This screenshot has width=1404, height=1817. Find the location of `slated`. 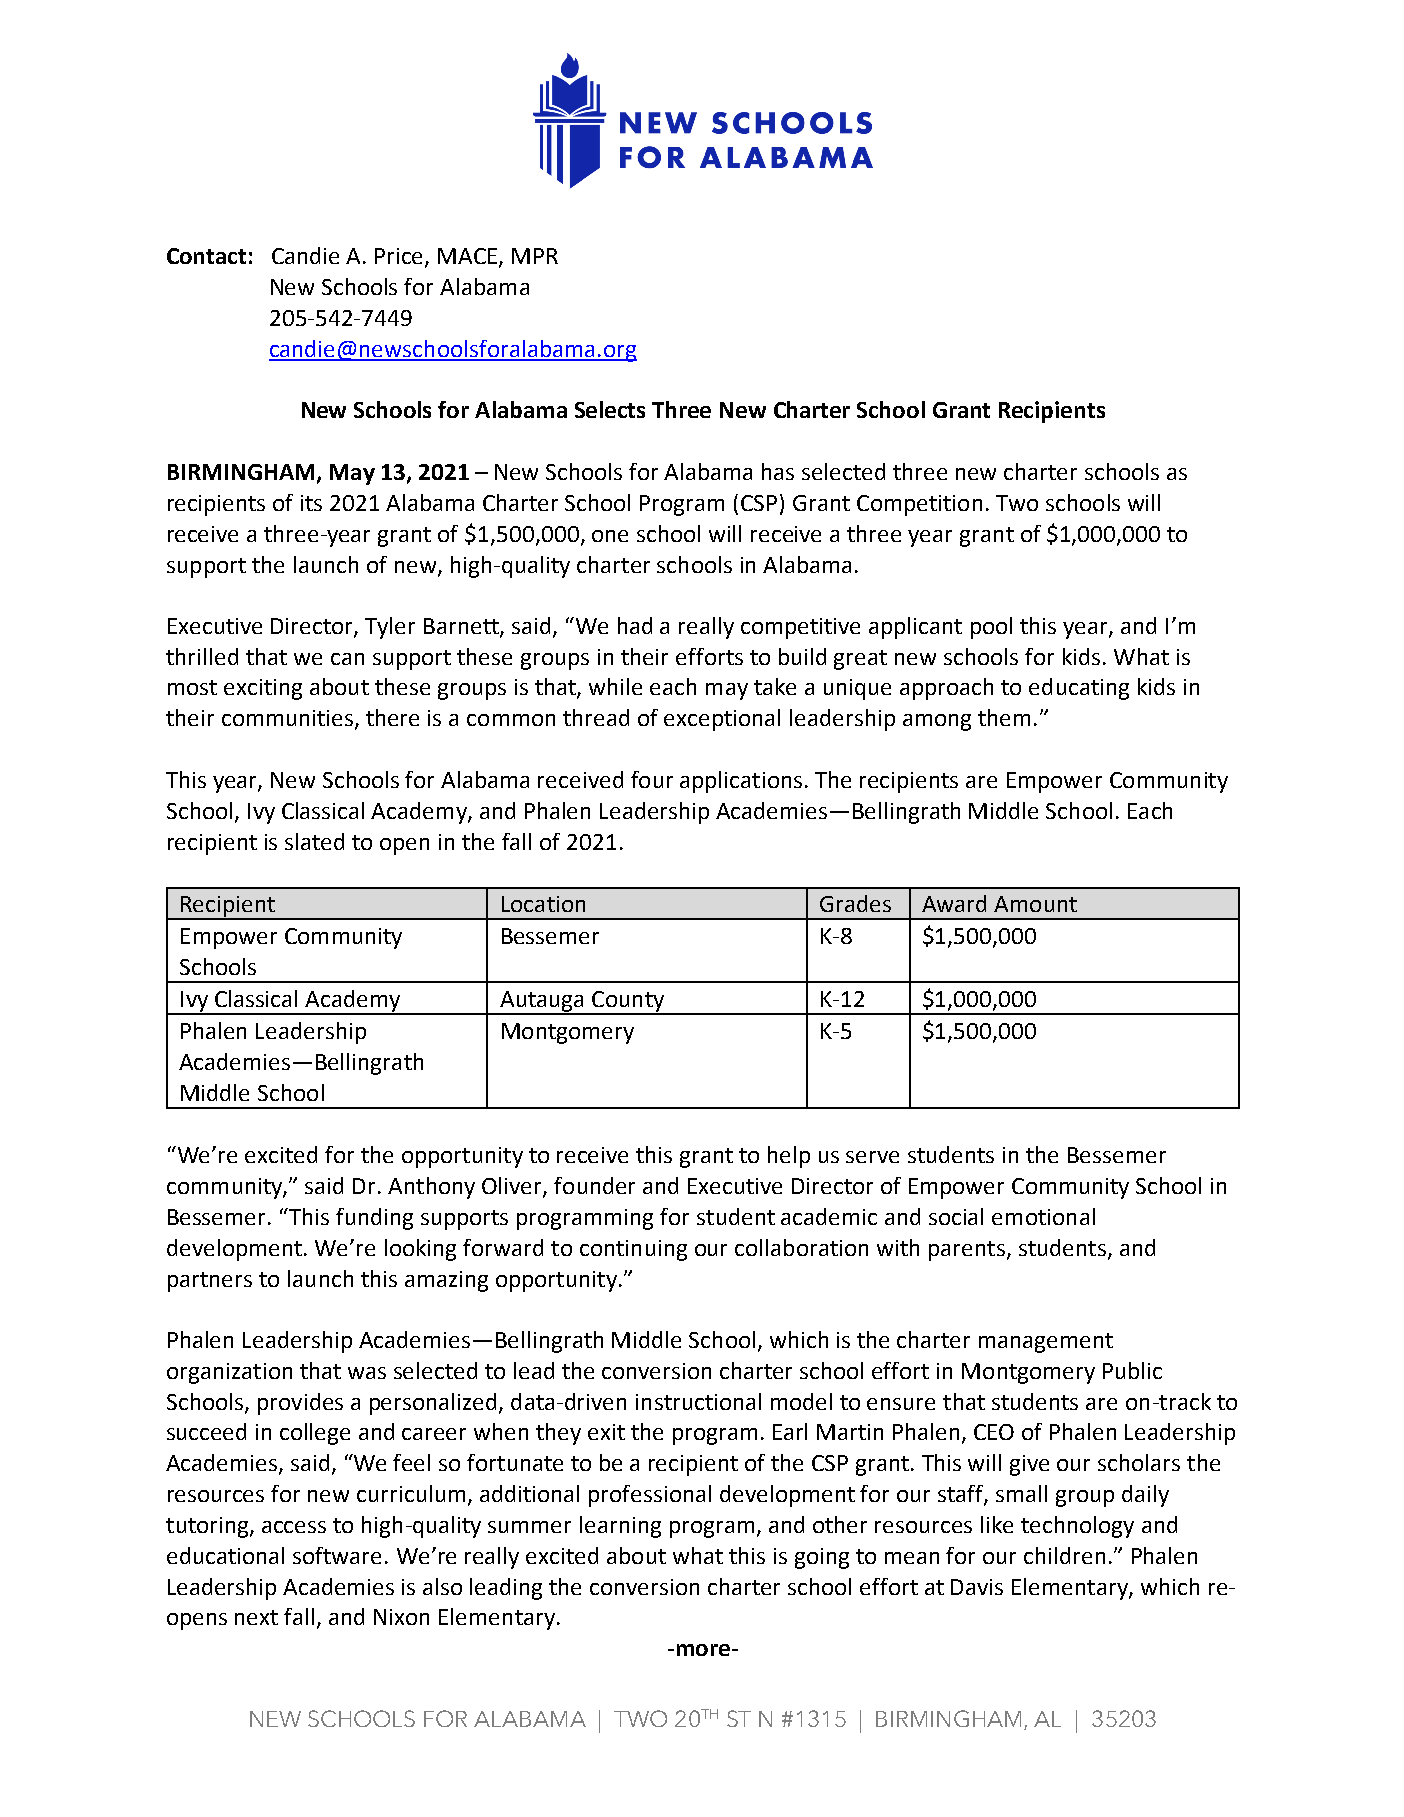

slated is located at coordinates (314, 841).
